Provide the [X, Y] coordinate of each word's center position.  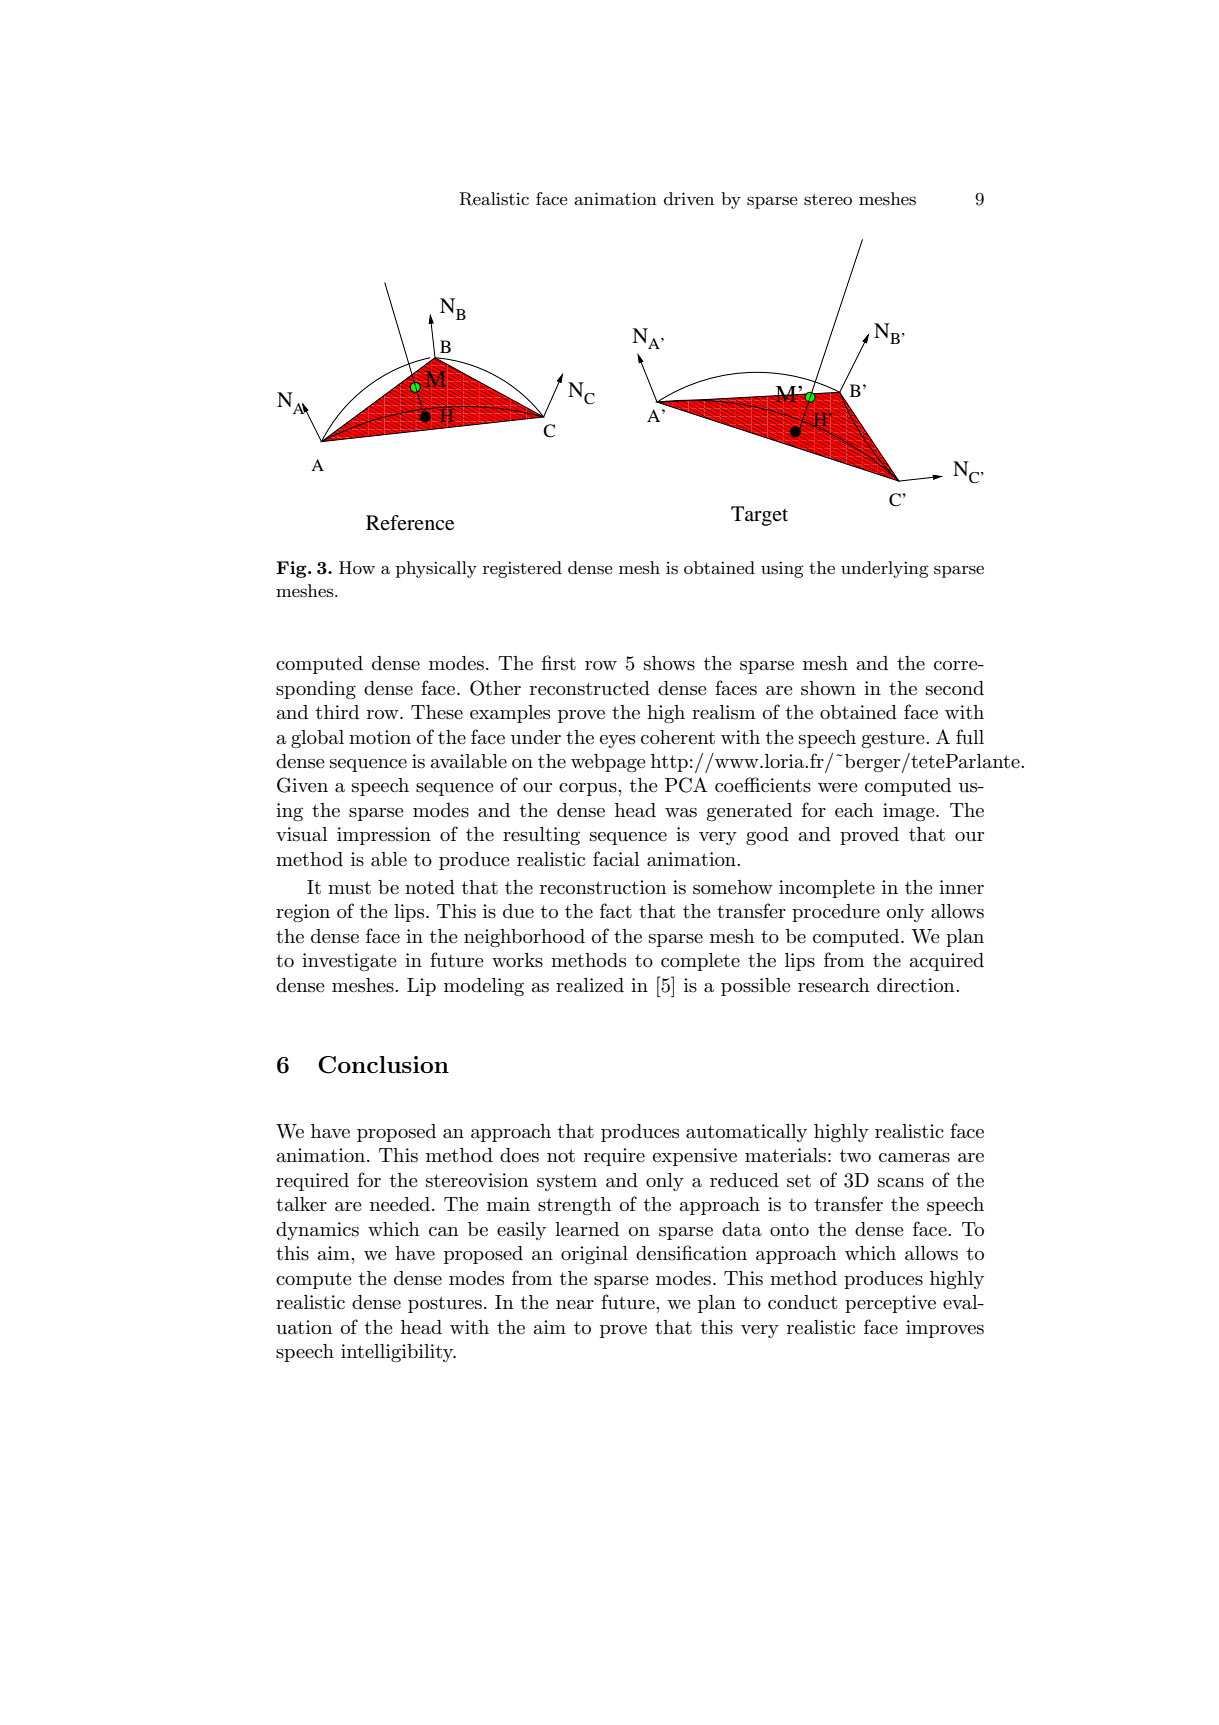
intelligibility [398, 1353]
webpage [608, 763]
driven [689, 198]
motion [380, 737]
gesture [894, 740]
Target [759, 516]
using [782, 569]
